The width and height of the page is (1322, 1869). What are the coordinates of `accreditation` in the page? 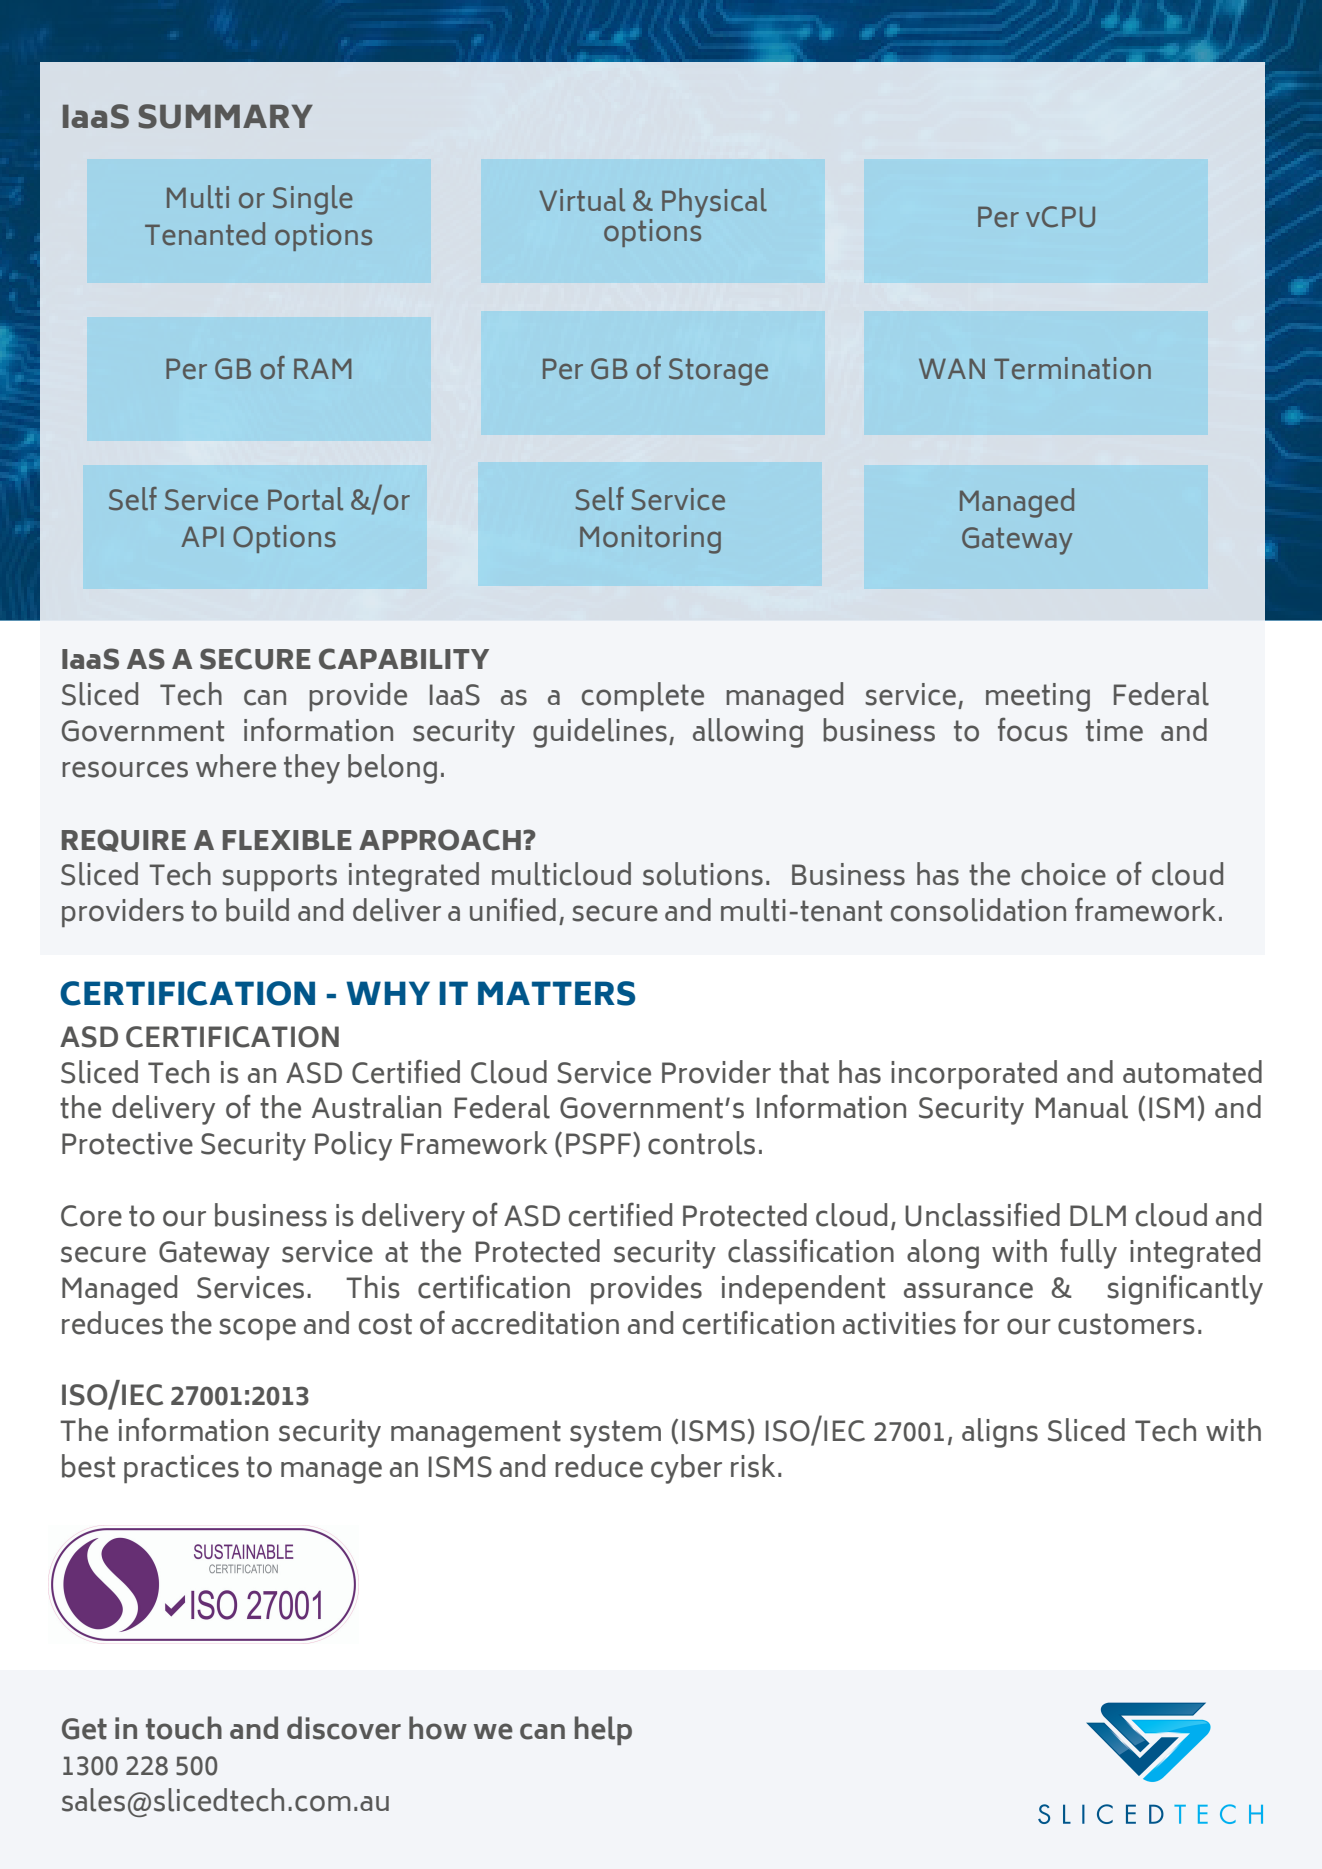 It's located at (535, 1323).
